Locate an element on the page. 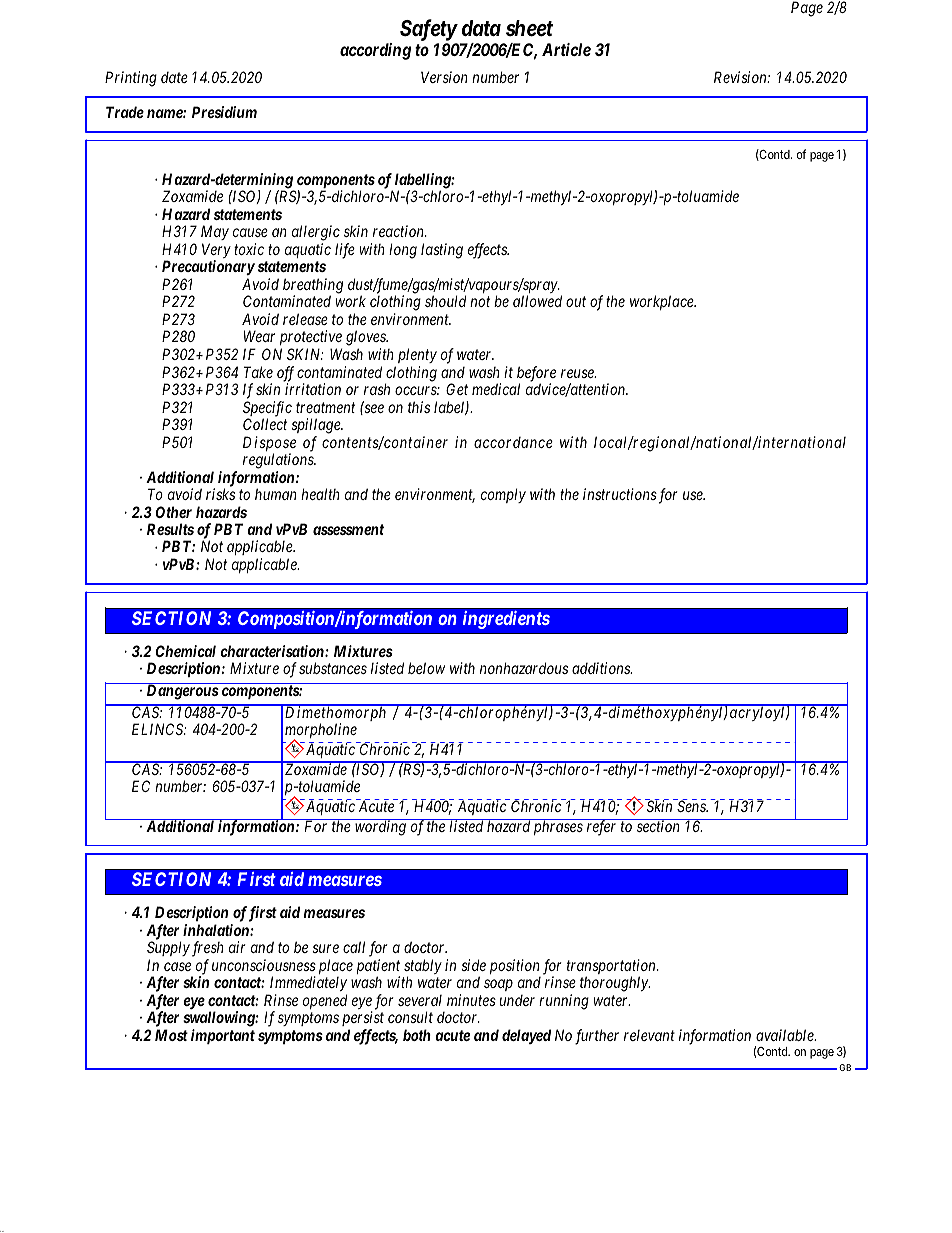 Image resolution: width=952 pixels, height=1233 pixels. date is located at coordinates (174, 77).
